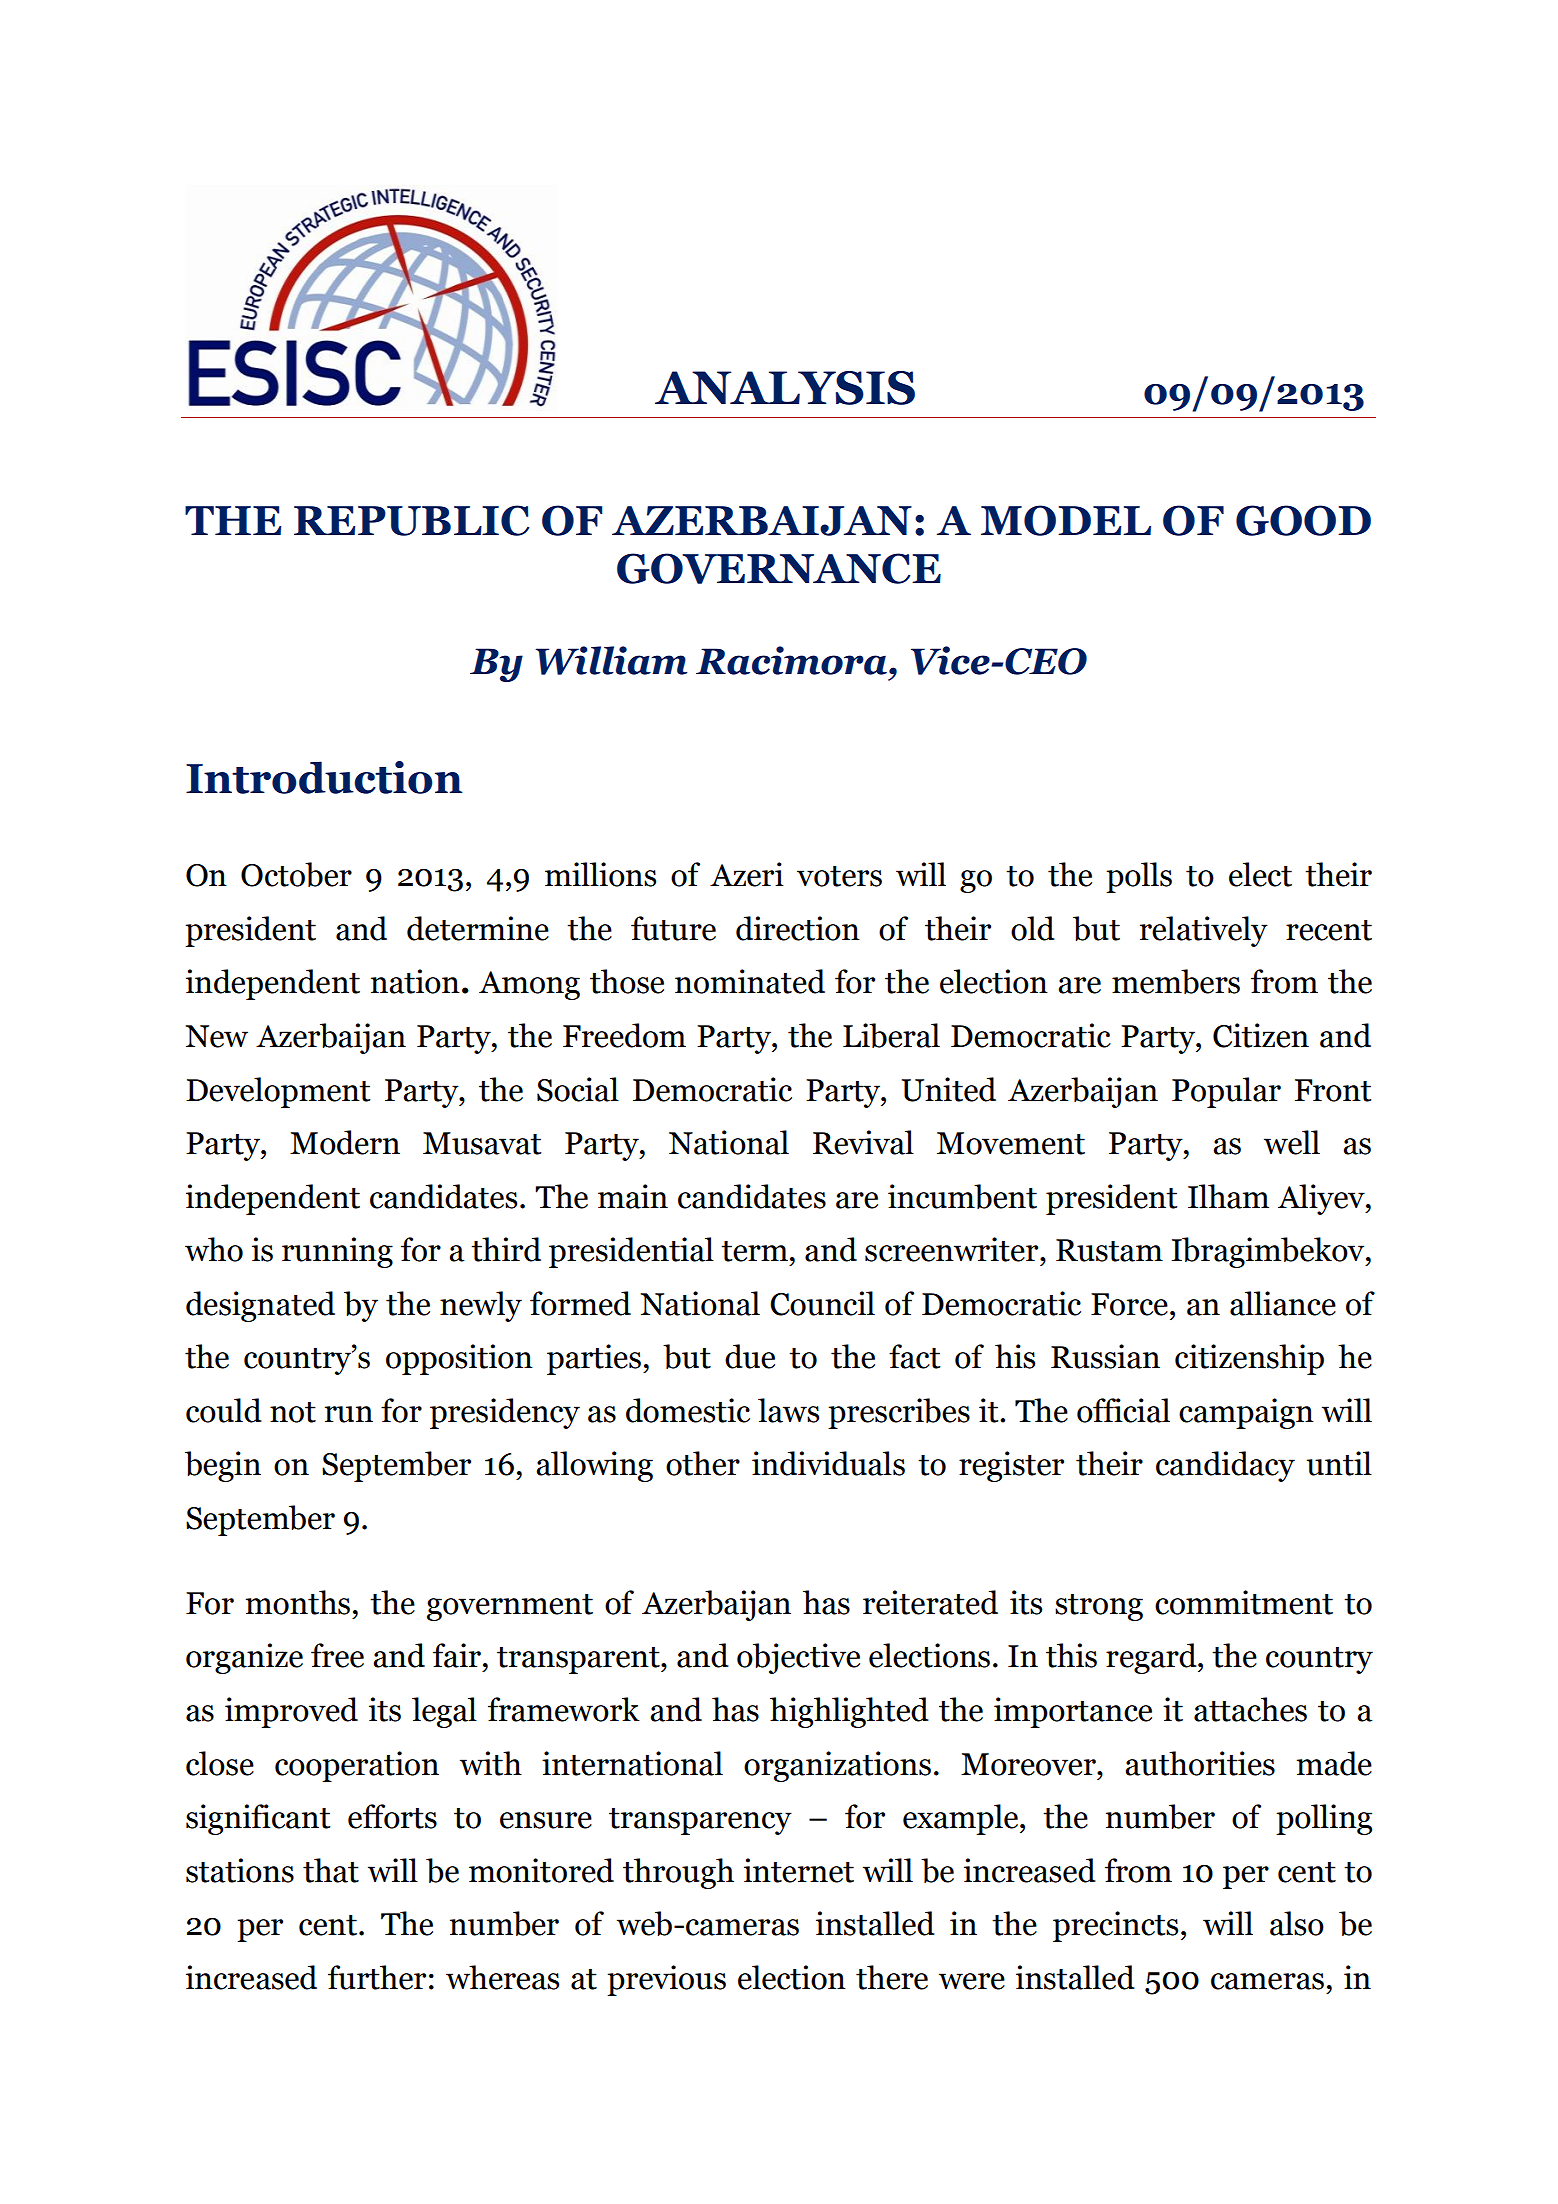  I want to click on months, so click(298, 1602).
